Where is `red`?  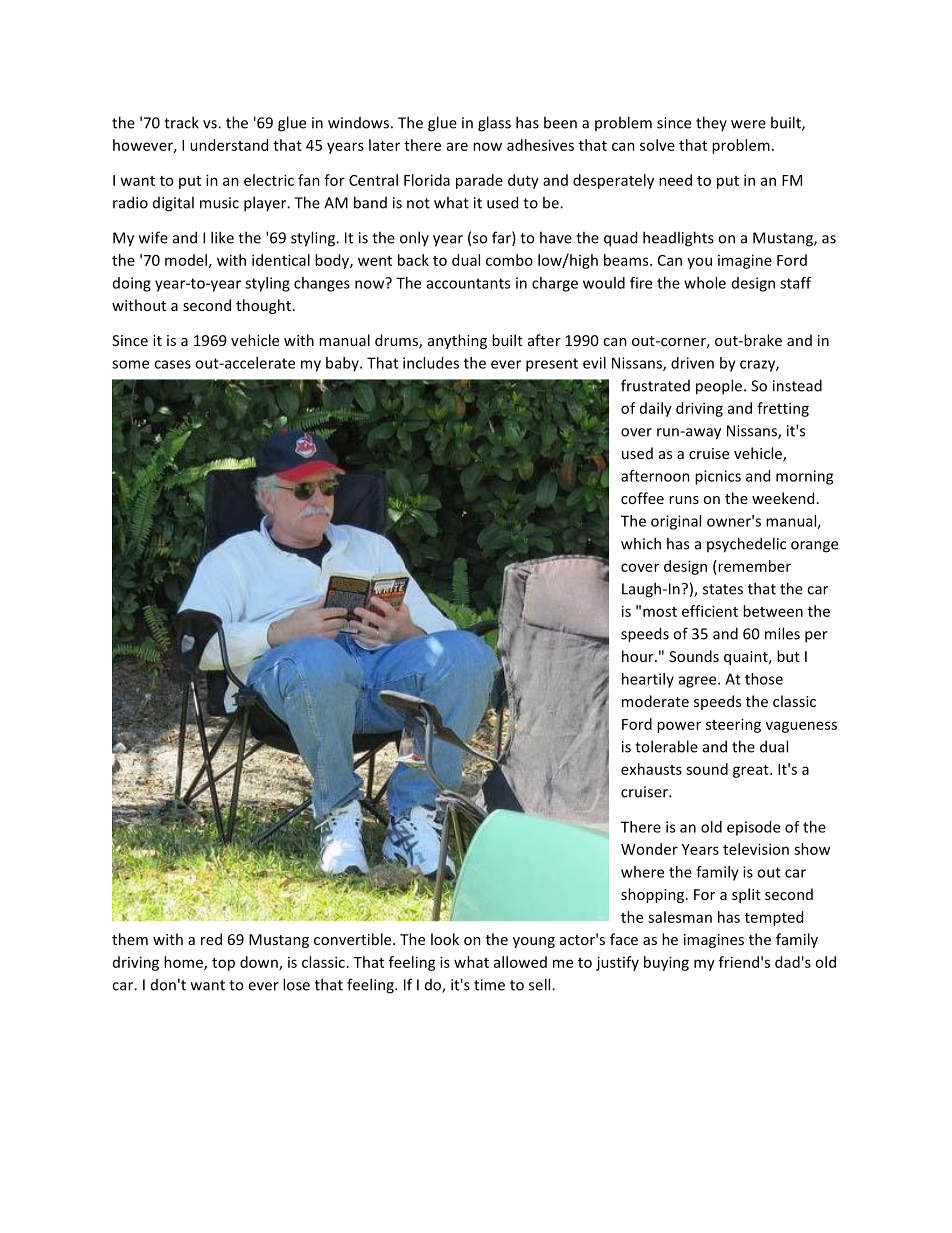
red is located at coordinates (211, 939).
